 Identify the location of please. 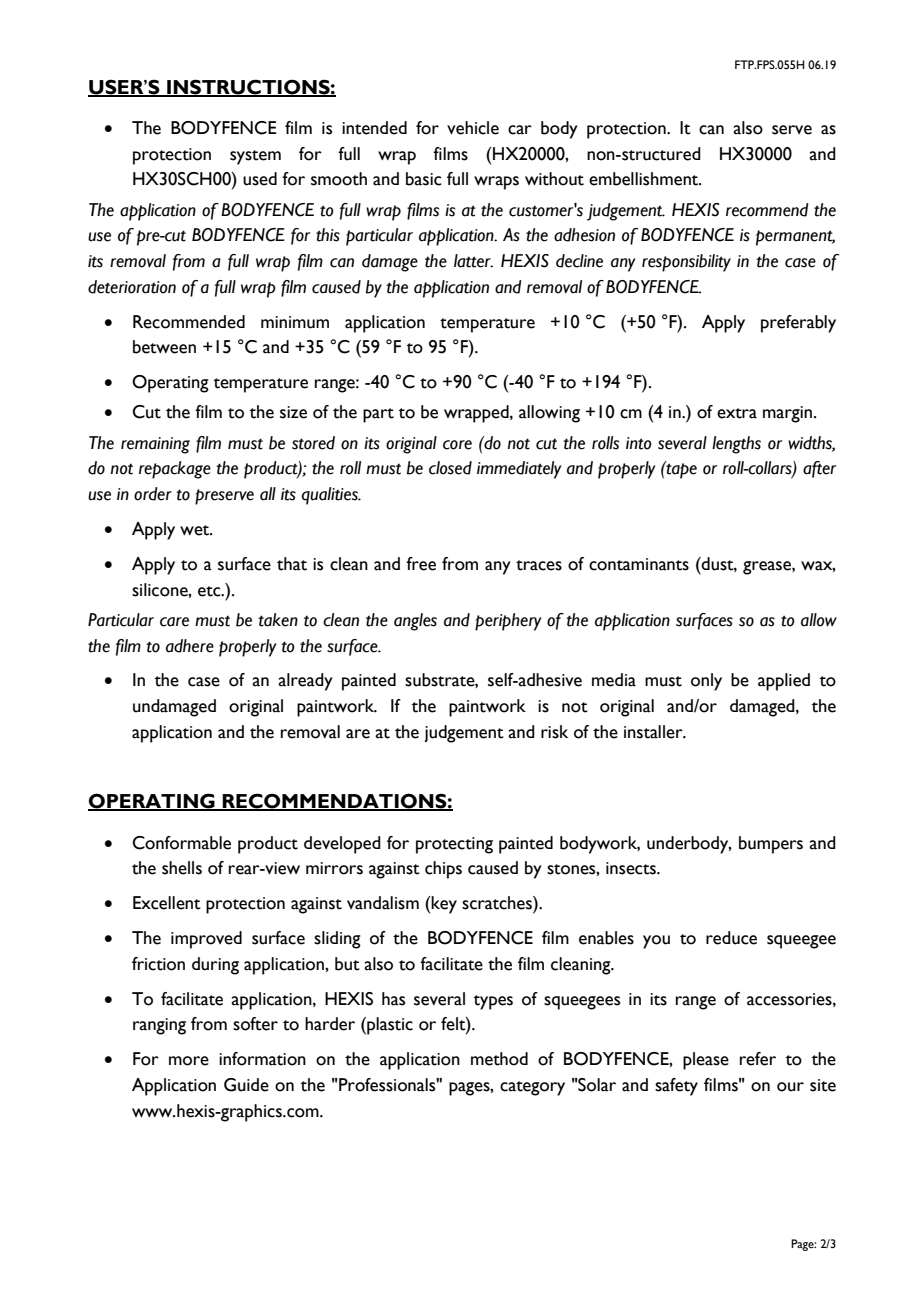
(706, 1061).
